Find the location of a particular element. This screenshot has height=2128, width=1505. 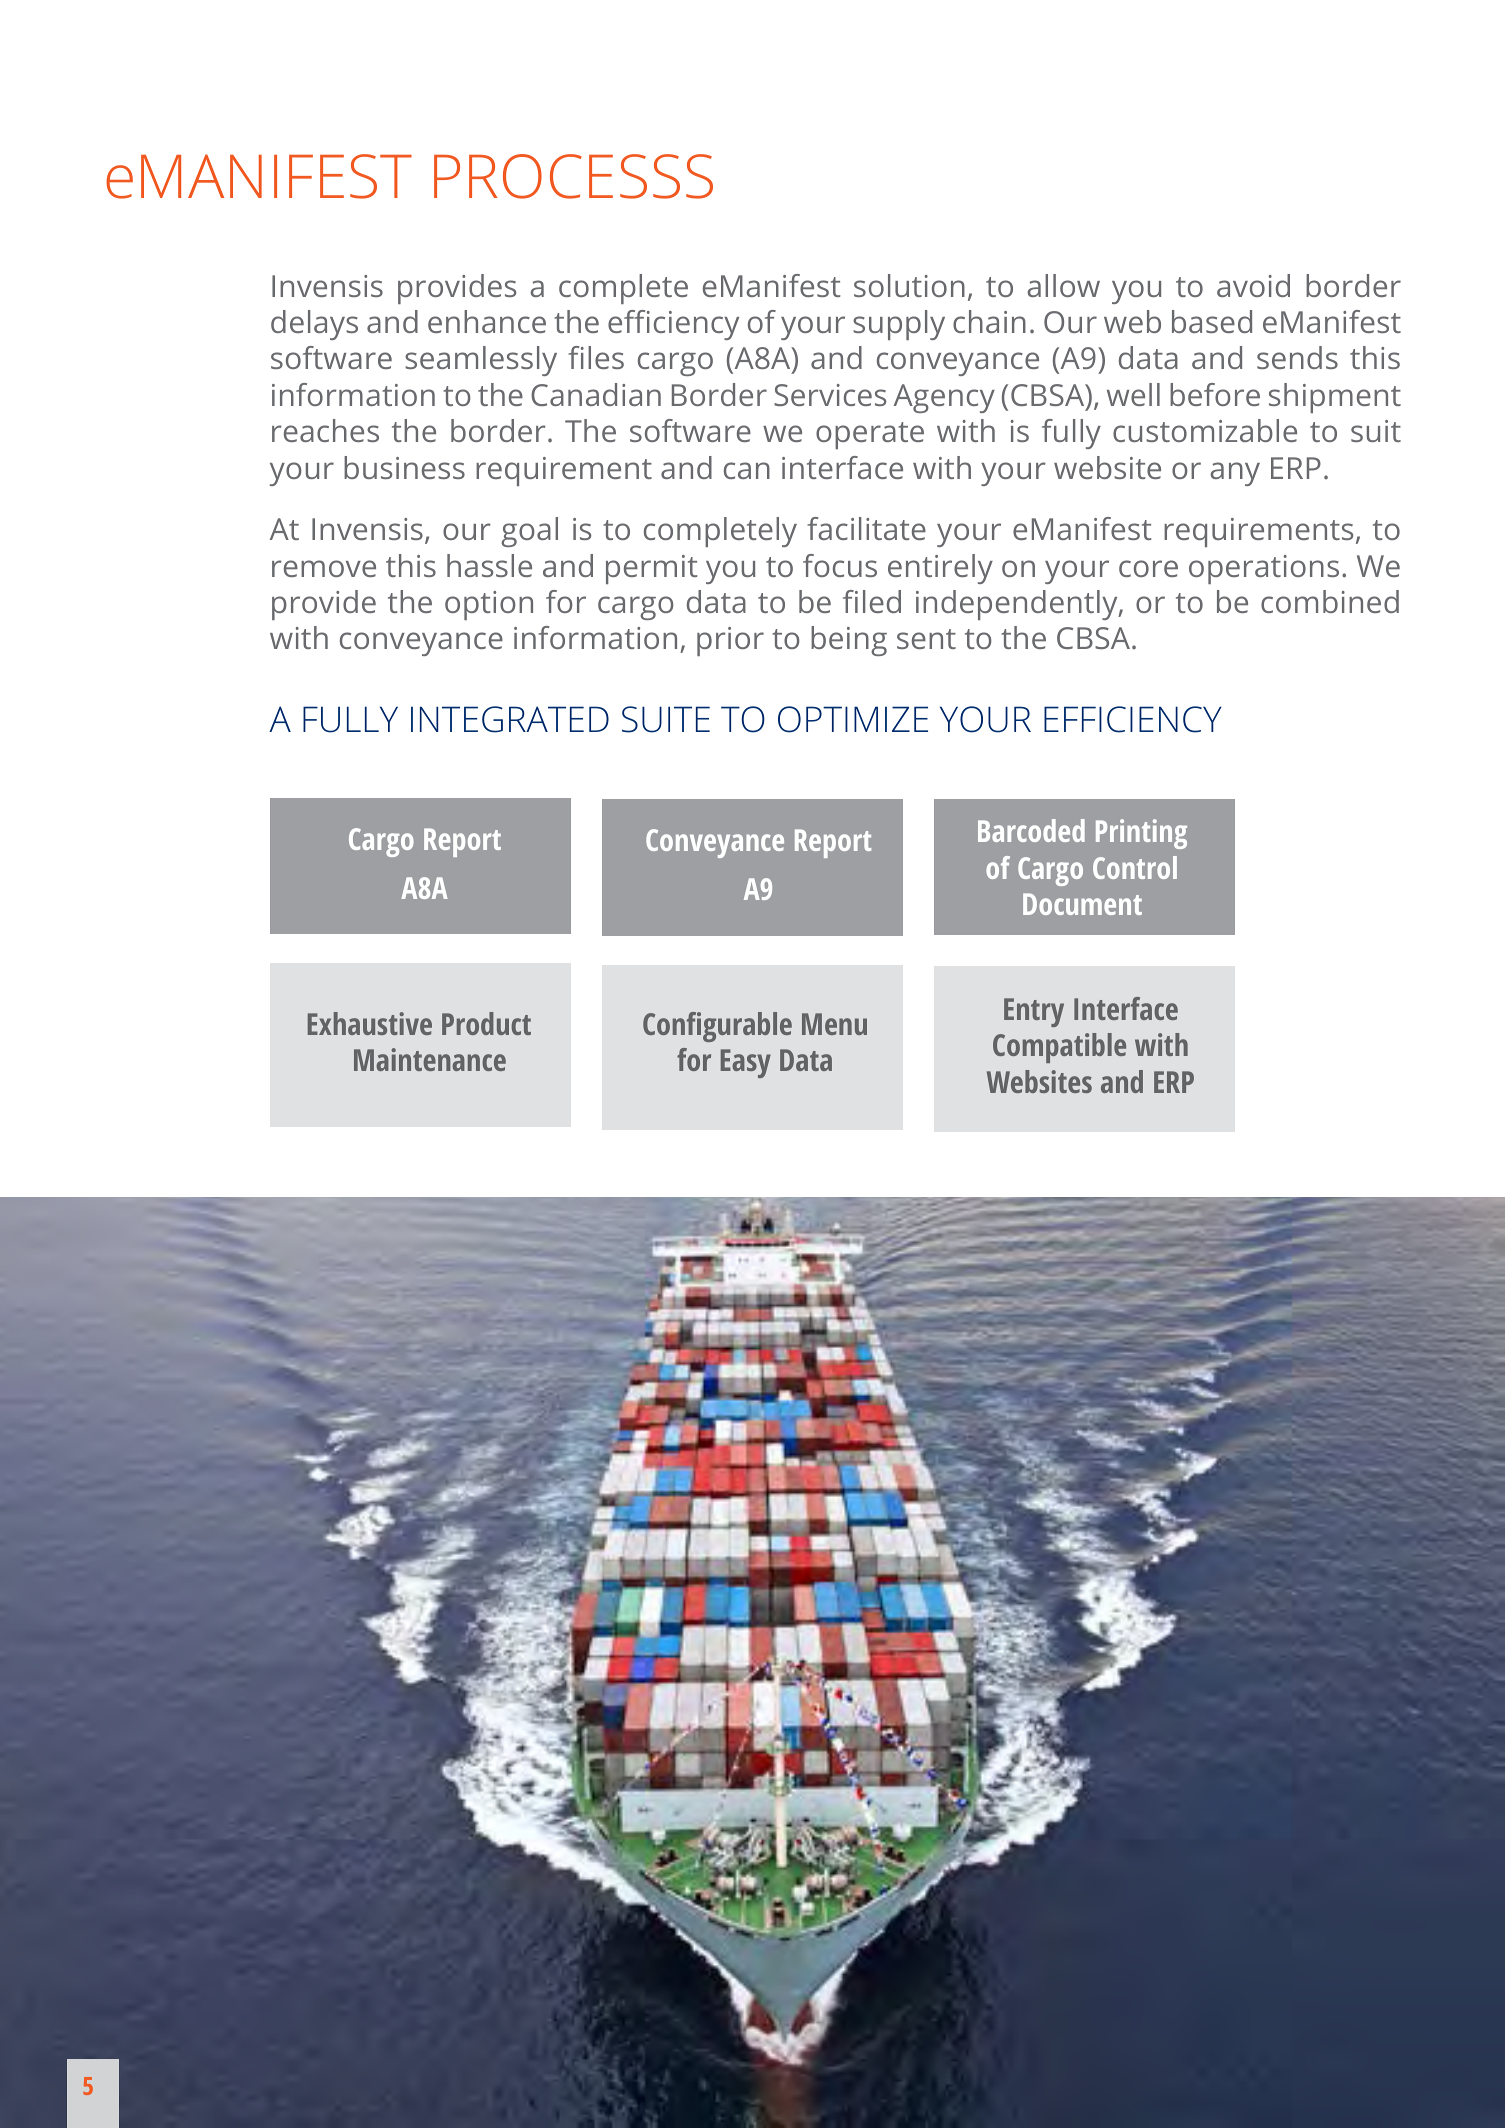

enhance is located at coordinates (487, 321).
